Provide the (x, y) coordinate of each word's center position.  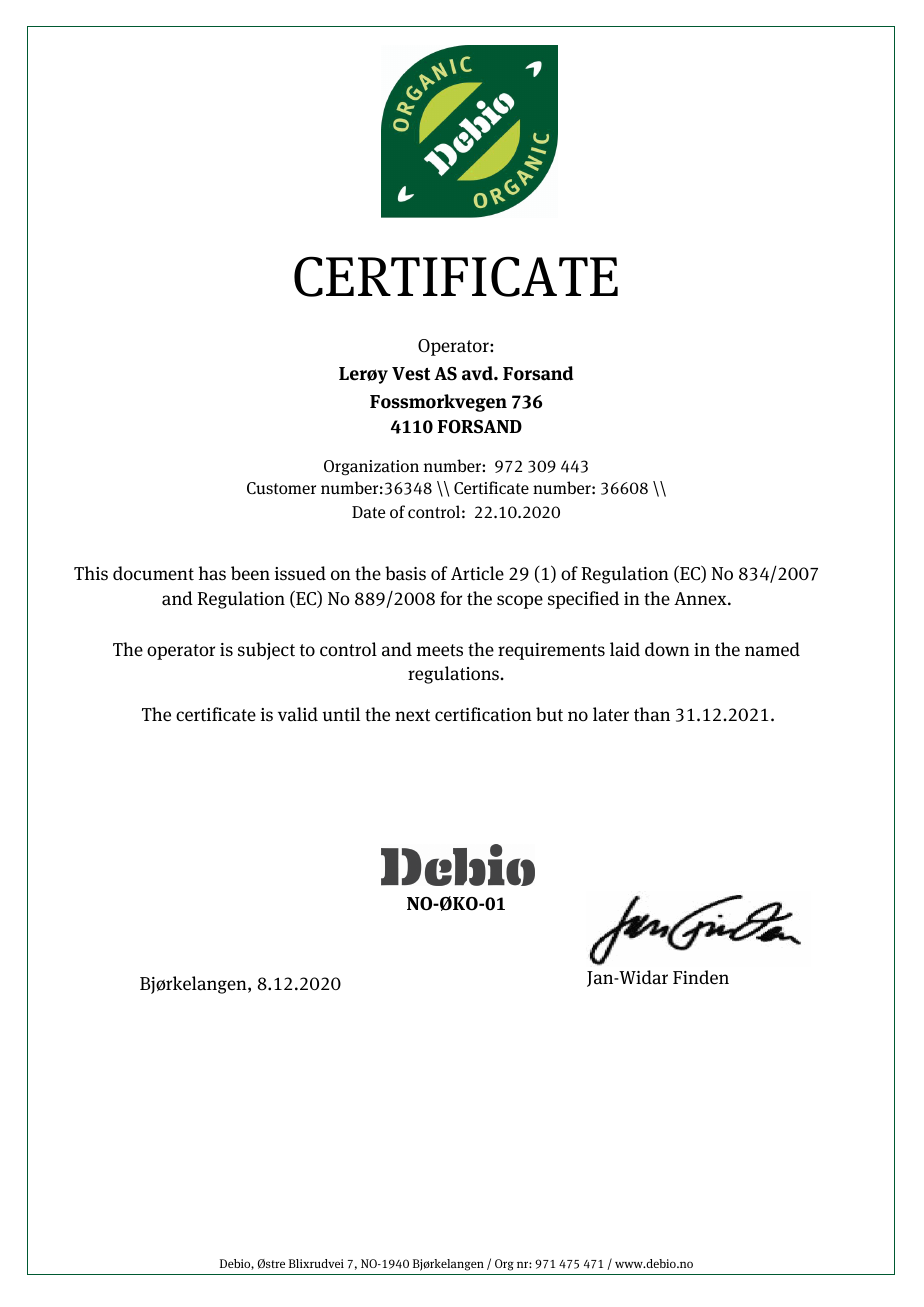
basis (405, 573)
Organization (371, 468)
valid (298, 714)
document (153, 573)
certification (483, 714)
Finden (701, 977)
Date (368, 512)
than (652, 714)
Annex (701, 598)
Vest (411, 374)
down (667, 649)
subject (266, 651)
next (412, 715)
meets (440, 650)
